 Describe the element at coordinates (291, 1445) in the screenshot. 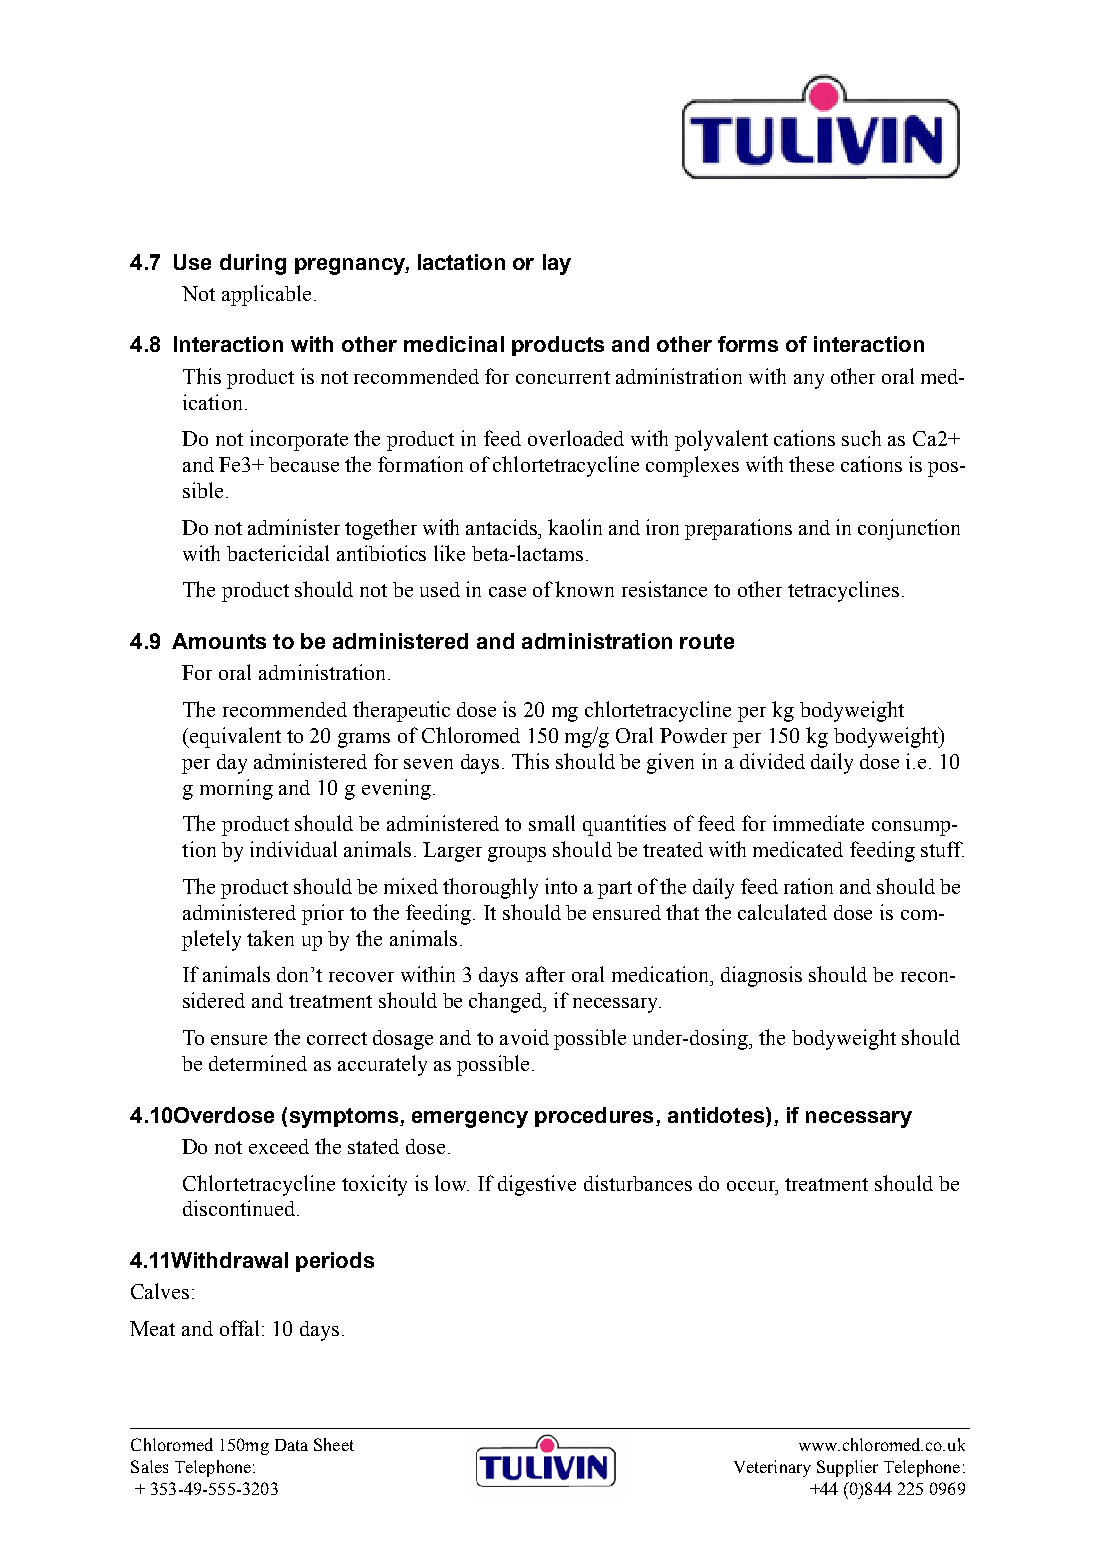

I see `Data` at that location.
